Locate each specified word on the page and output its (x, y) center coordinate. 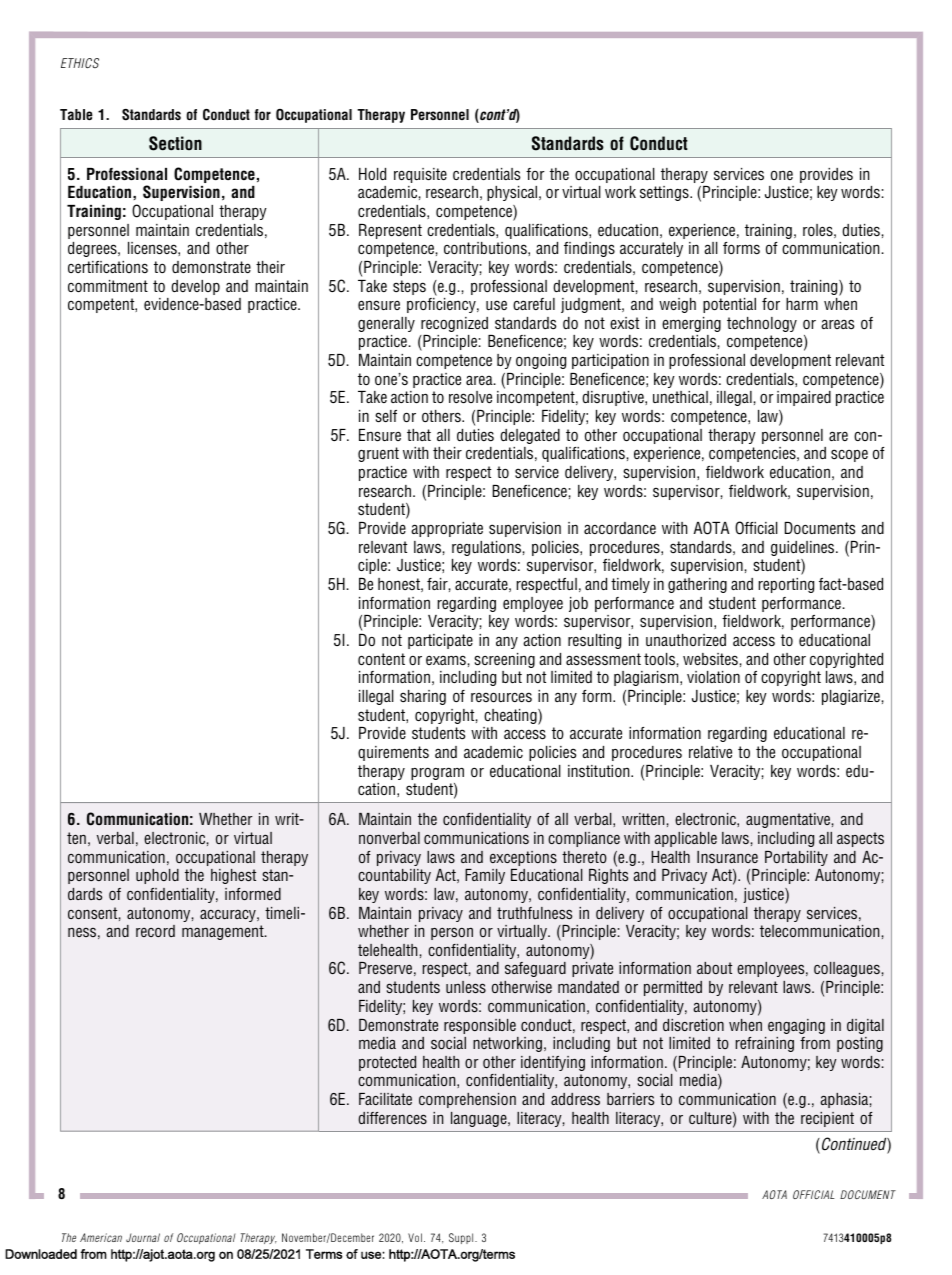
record (155, 931)
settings (665, 193)
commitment (108, 286)
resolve (470, 397)
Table (76, 114)
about (714, 968)
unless (466, 987)
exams (447, 660)
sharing (423, 697)
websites (711, 659)
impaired (804, 398)
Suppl (462, 1238)
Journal (143, 1237)
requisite (420, 175)
